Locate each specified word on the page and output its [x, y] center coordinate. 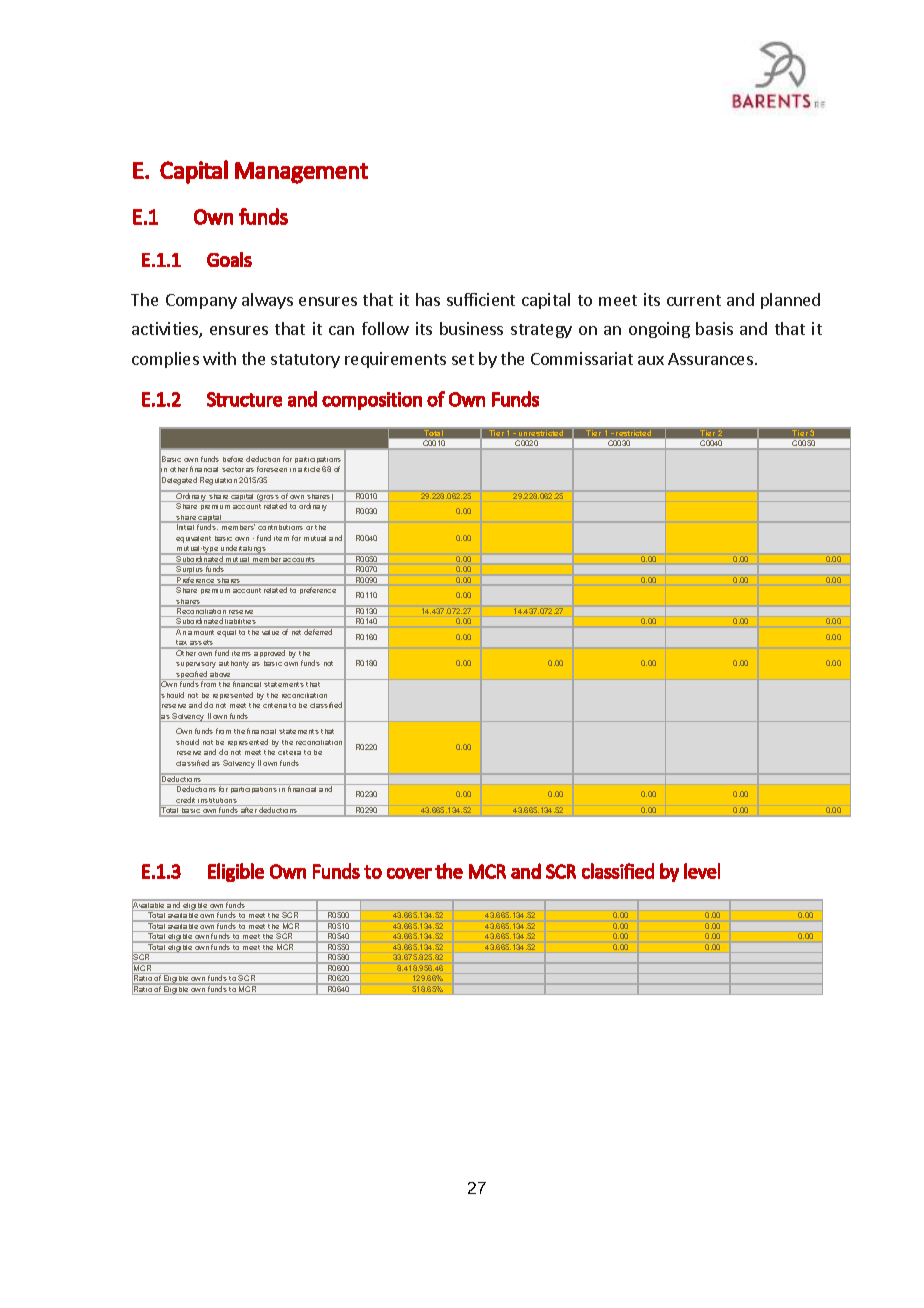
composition [372, 401]
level [702, 871]
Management [301, 173]
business [471, 328]
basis [714, 328]
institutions [218, 802]
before [233, 459]
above [221, 676]
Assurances [710, 359]
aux [651, 360]
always [267, 301]
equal [227, 632]
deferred [319, 631]
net [297, 631]
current [694, 300]
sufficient [481, 299]
